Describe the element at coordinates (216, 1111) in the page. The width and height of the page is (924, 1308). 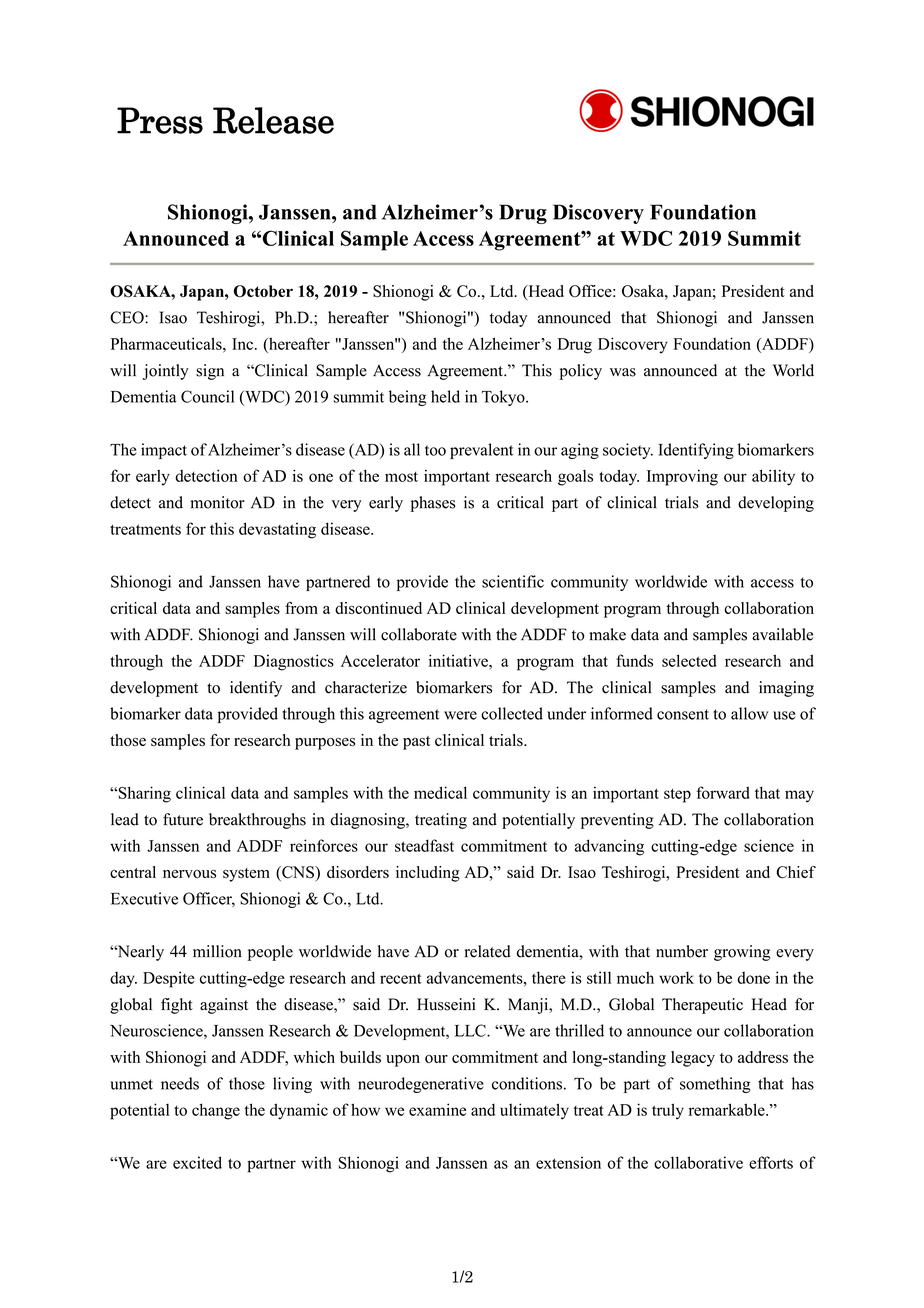
I see `change` at that location.
